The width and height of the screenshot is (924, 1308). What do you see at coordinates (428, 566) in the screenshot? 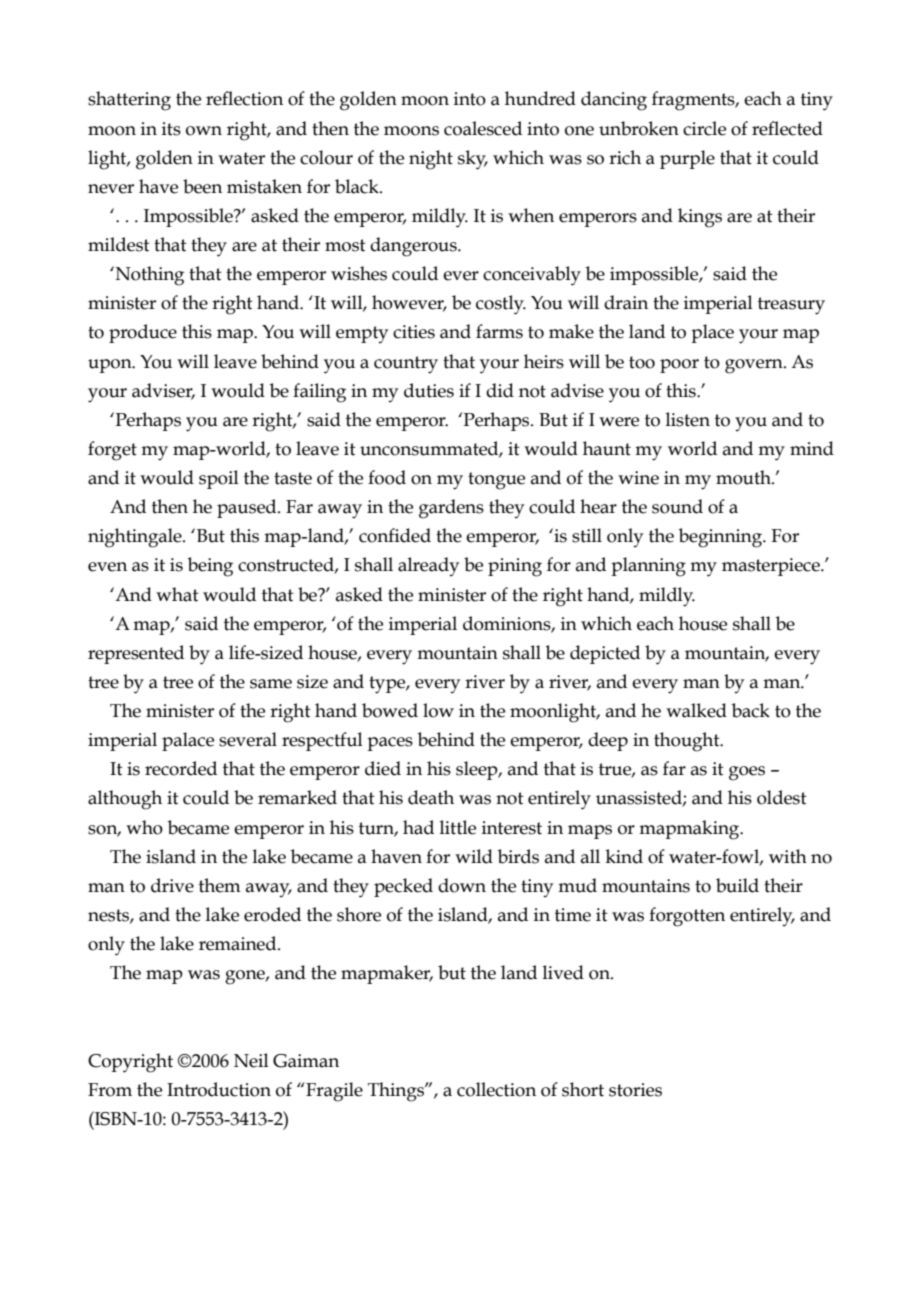
I see `already` at bounding box center [428, 566].
